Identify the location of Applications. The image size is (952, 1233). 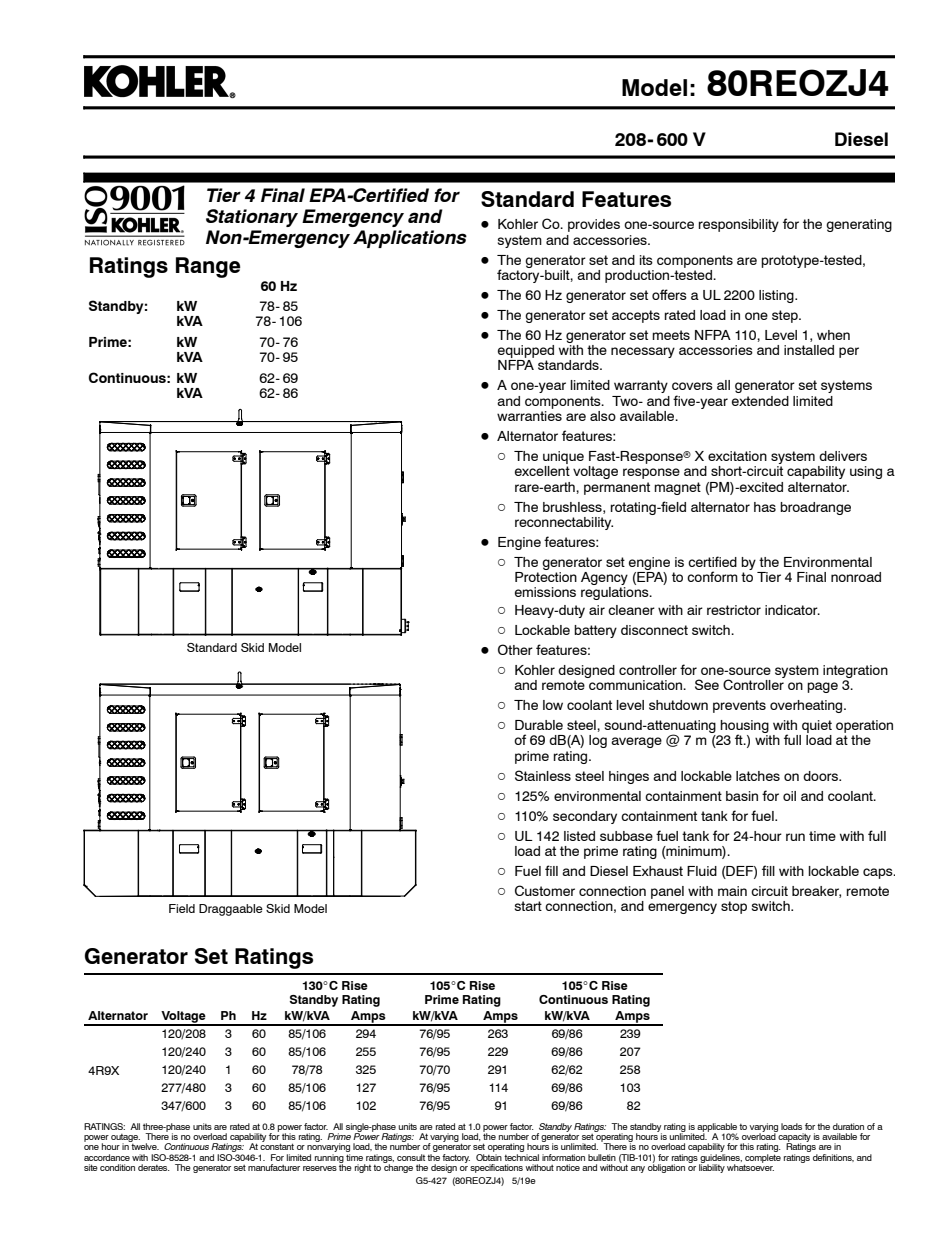
(410, 239).
